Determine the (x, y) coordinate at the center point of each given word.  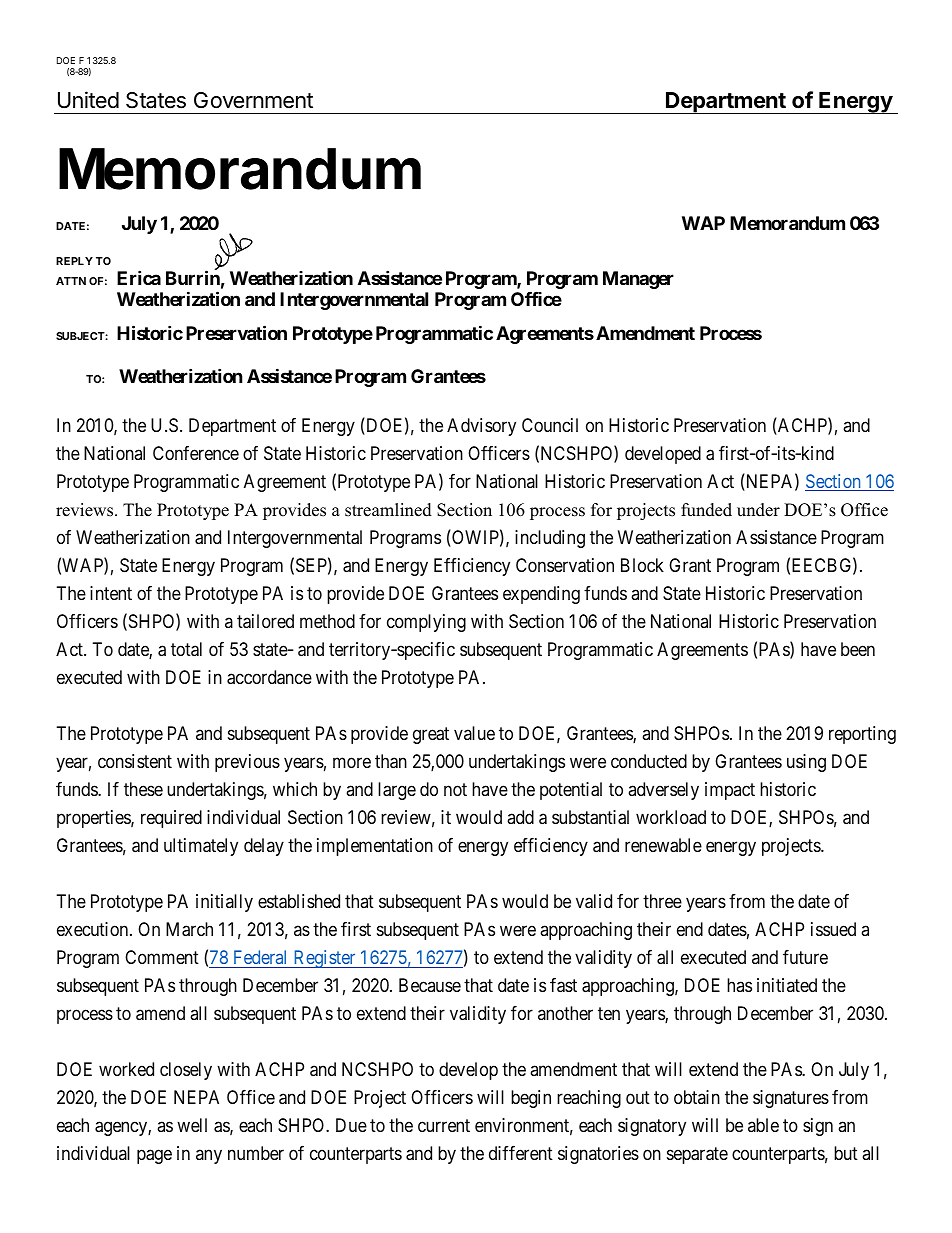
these (143, 789)
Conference (196, 453)
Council (550, 425)
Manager (638, 280)
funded (706, 510)
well (192, 1125)
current (444, 1125)
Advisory (481, 427)
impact (730, 791)
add (520, 817)
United (88, 100)
